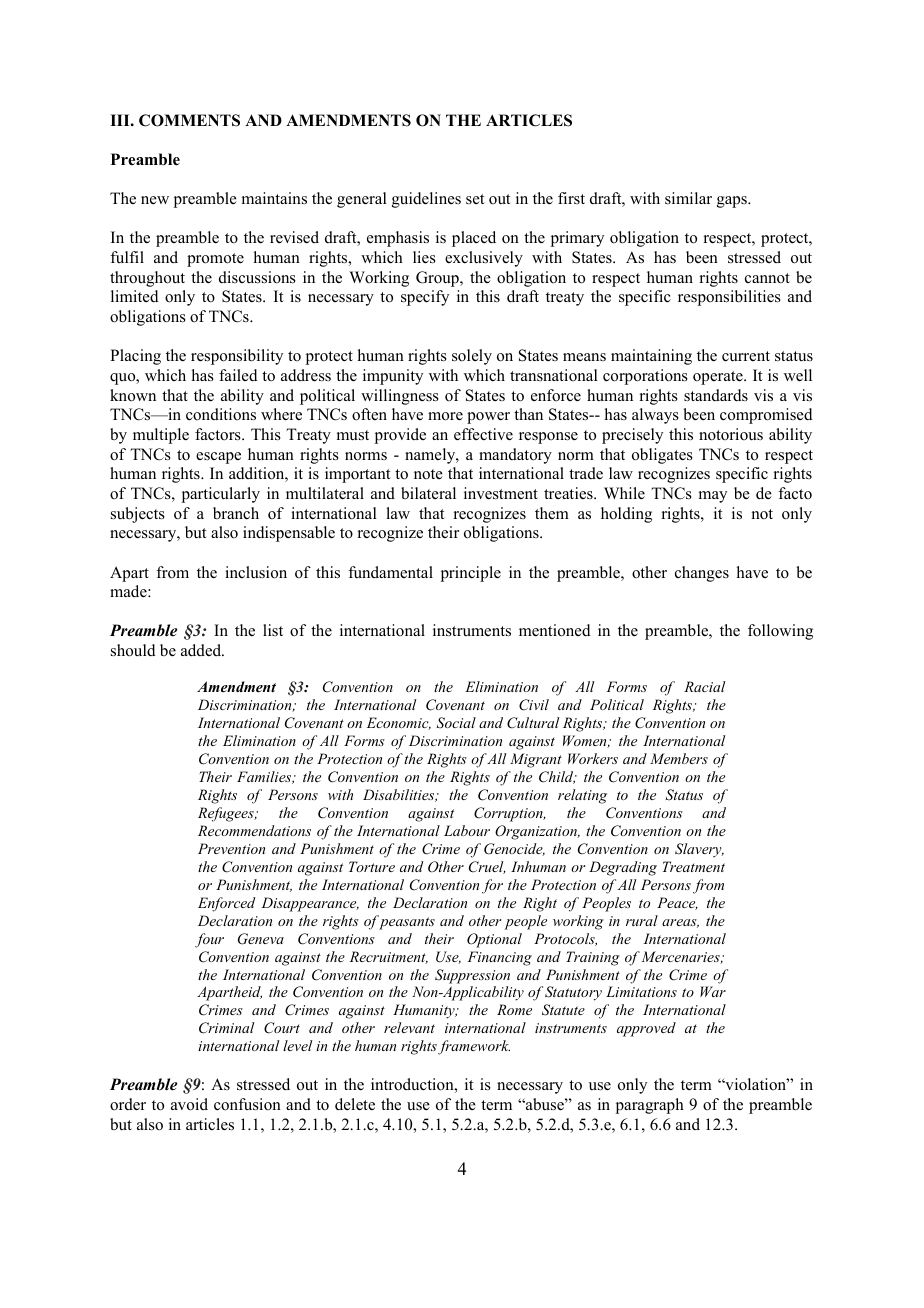 Image resolution: width=924 pixels, height=1308 pixels. What do you see at coordinates (650, 1106) in the document?
I see `paragraph` at bounding box center [650, 1106].
